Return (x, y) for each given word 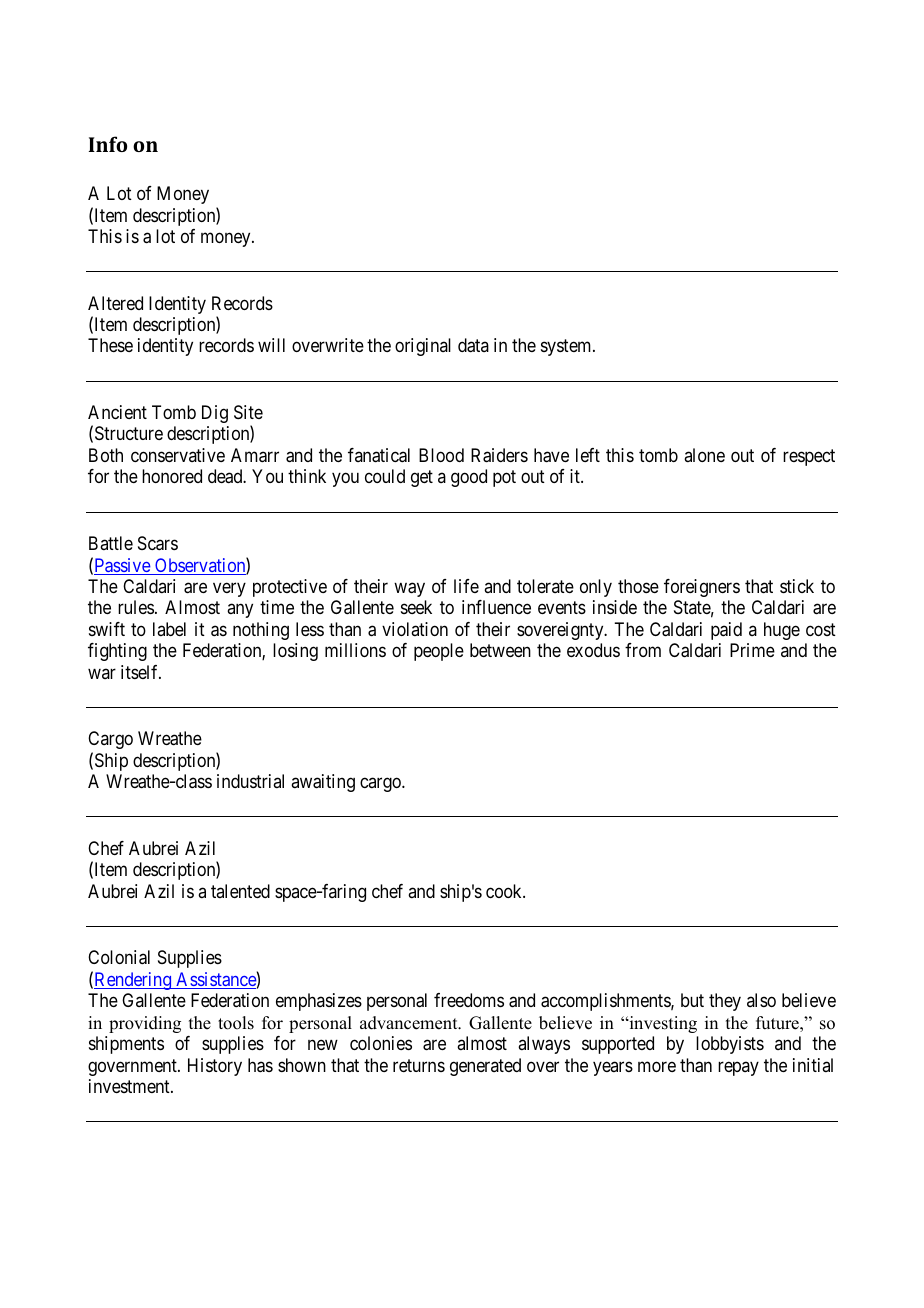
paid (726, 631)
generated (485, 1067)
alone (704, 455)
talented (240, 891)
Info (108, 144)
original (423, 347)
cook (505, 891)
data (473, 345)
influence (496, 607)
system (567, 348)
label (169, 629)
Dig (215, 414)
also (761, 1000)
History (215, 1067)
